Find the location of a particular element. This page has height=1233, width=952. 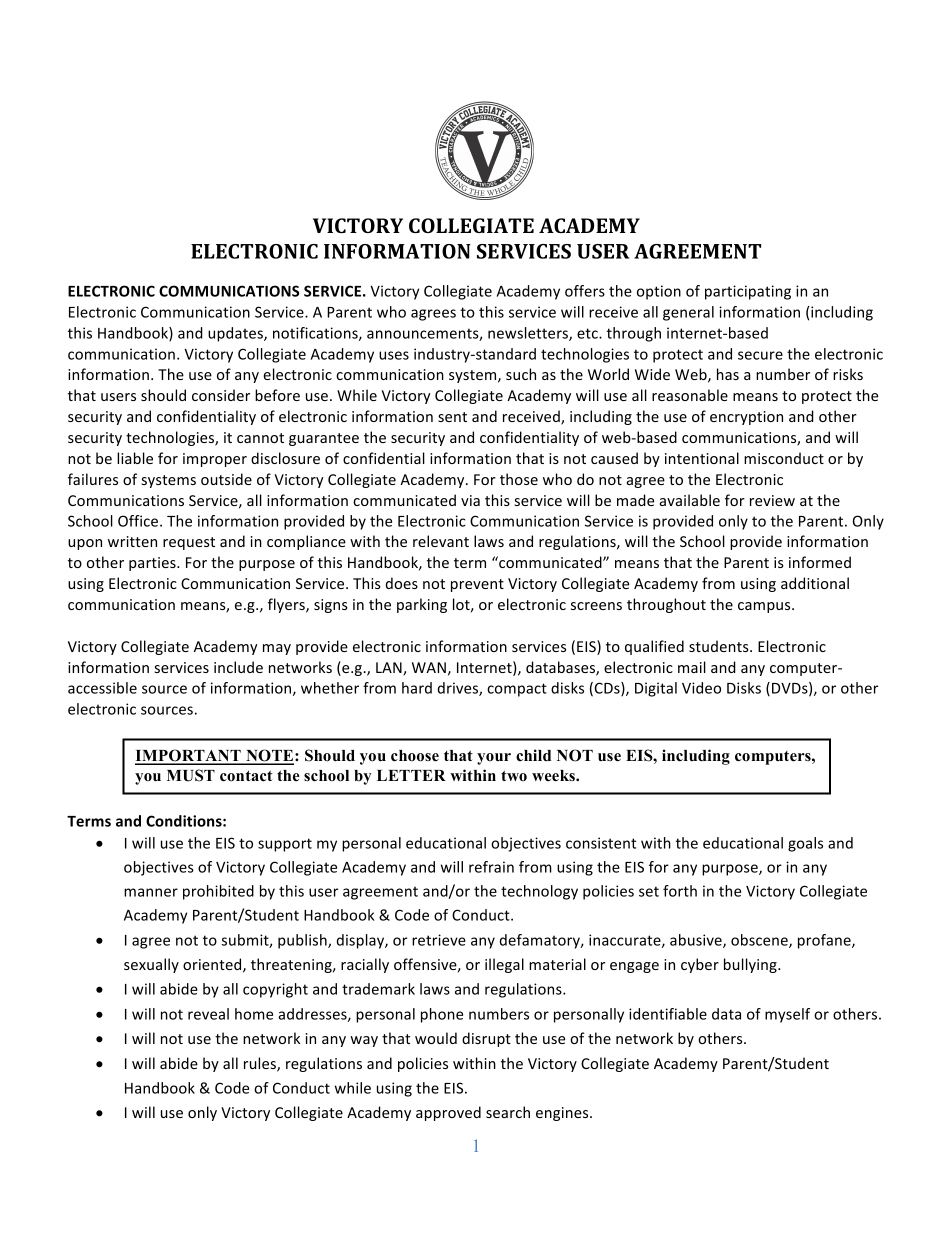

Video is located at coordinates (701, 688).
